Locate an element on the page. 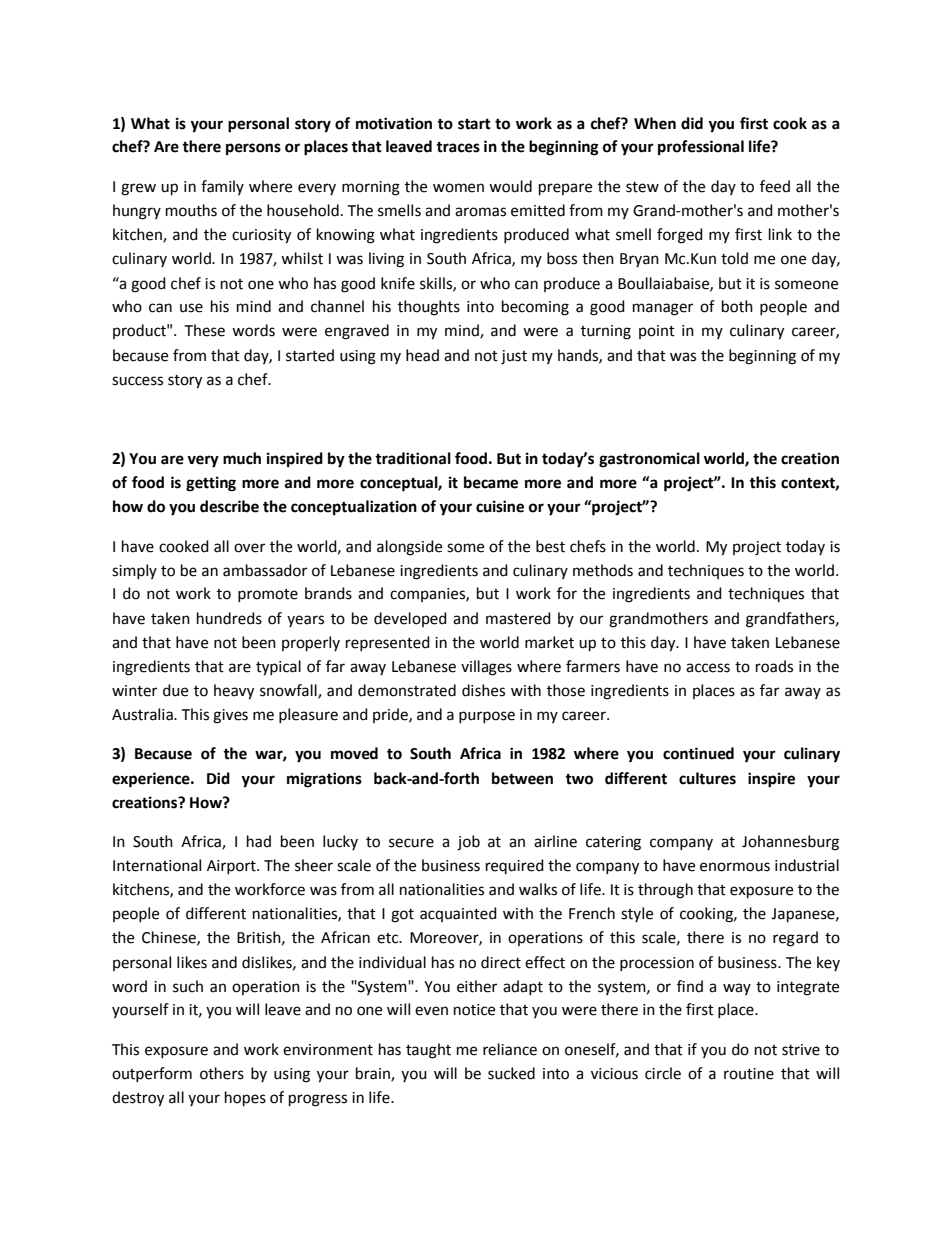 Image resolution: width=952 pixels, height=1233 pixels. mastered is located at coordinates (518, 618).
